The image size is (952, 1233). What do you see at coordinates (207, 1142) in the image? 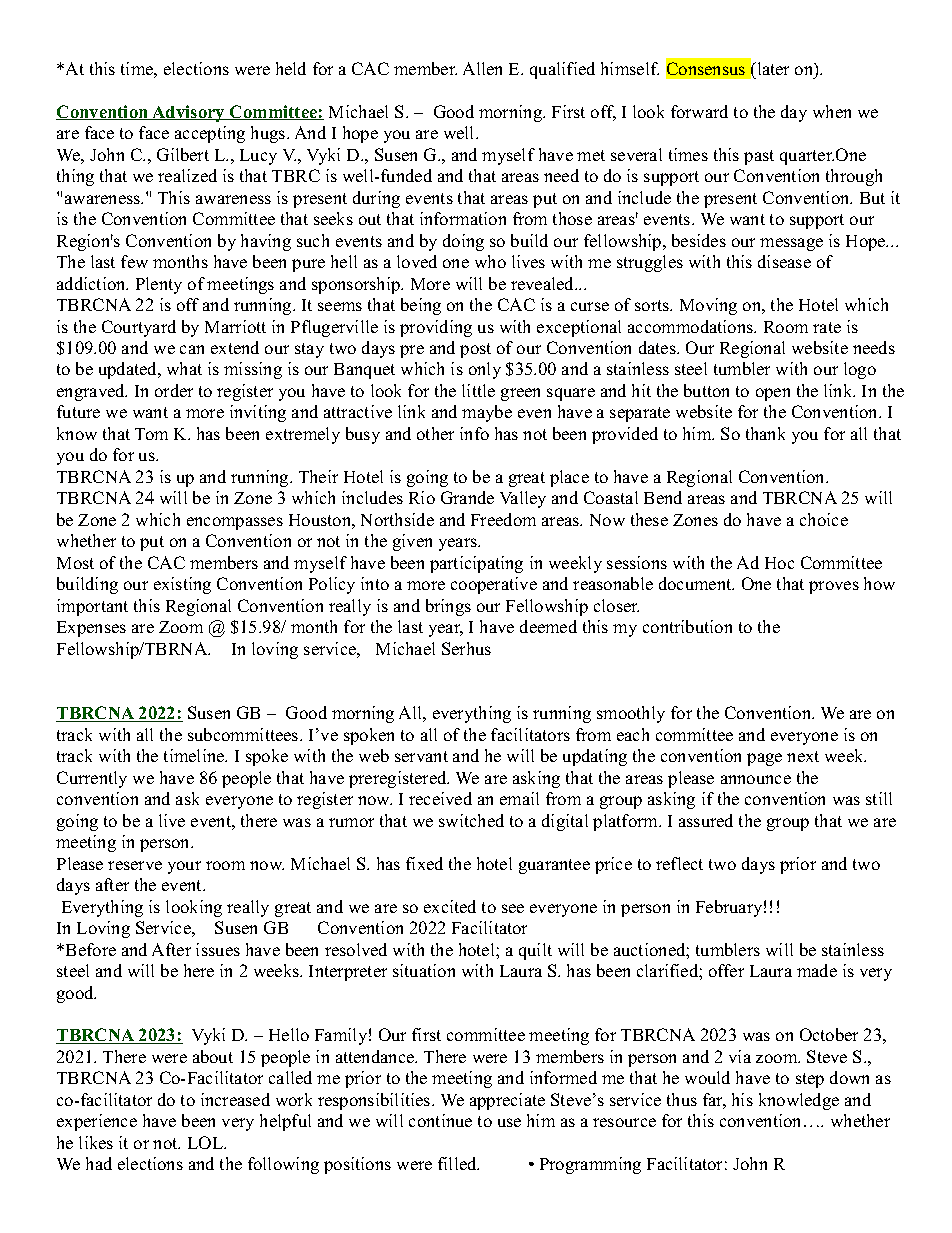
I see `LOL` at bounding box center [207, 1142].
